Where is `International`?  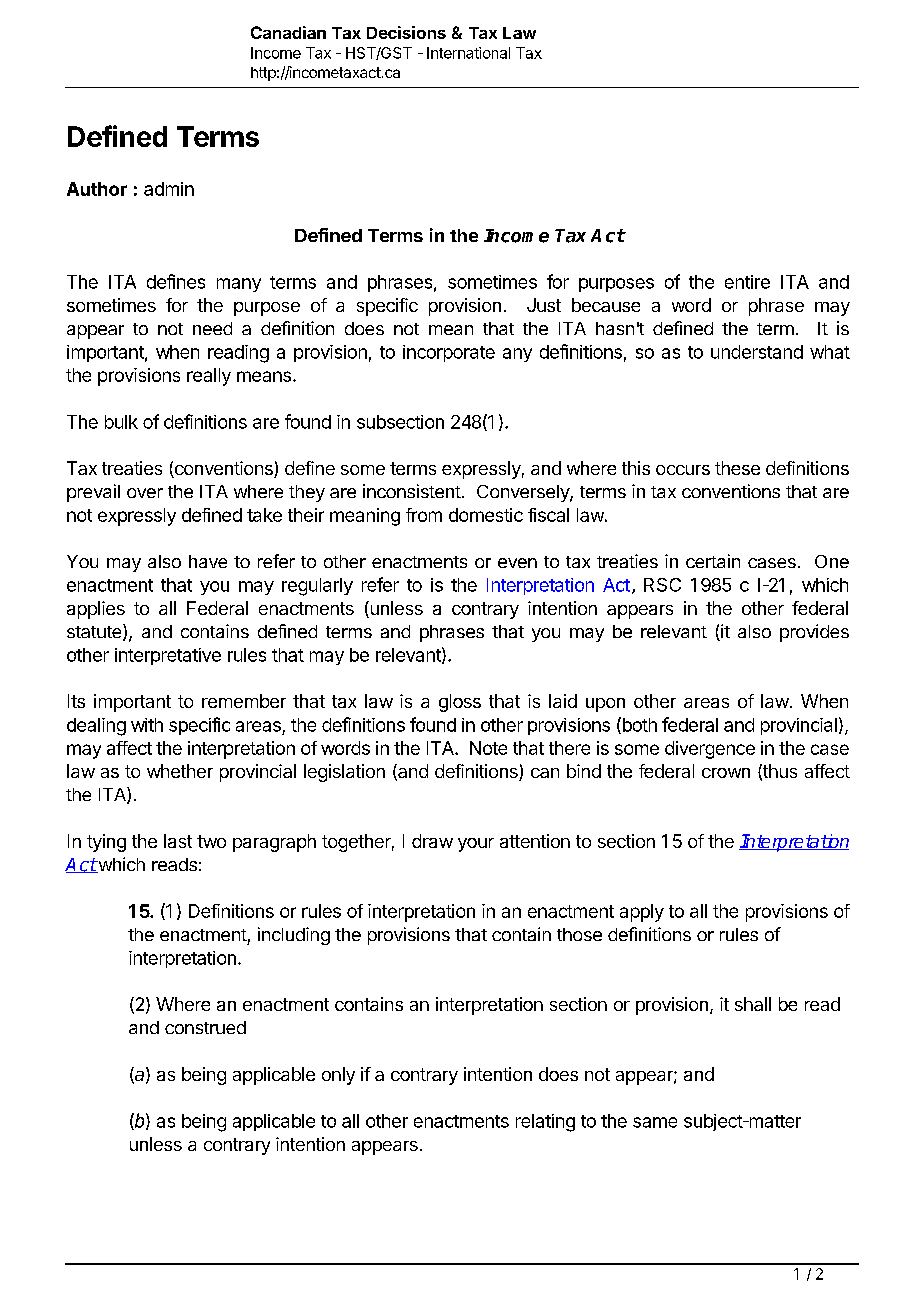 International is located at coordinates (468, 53).
